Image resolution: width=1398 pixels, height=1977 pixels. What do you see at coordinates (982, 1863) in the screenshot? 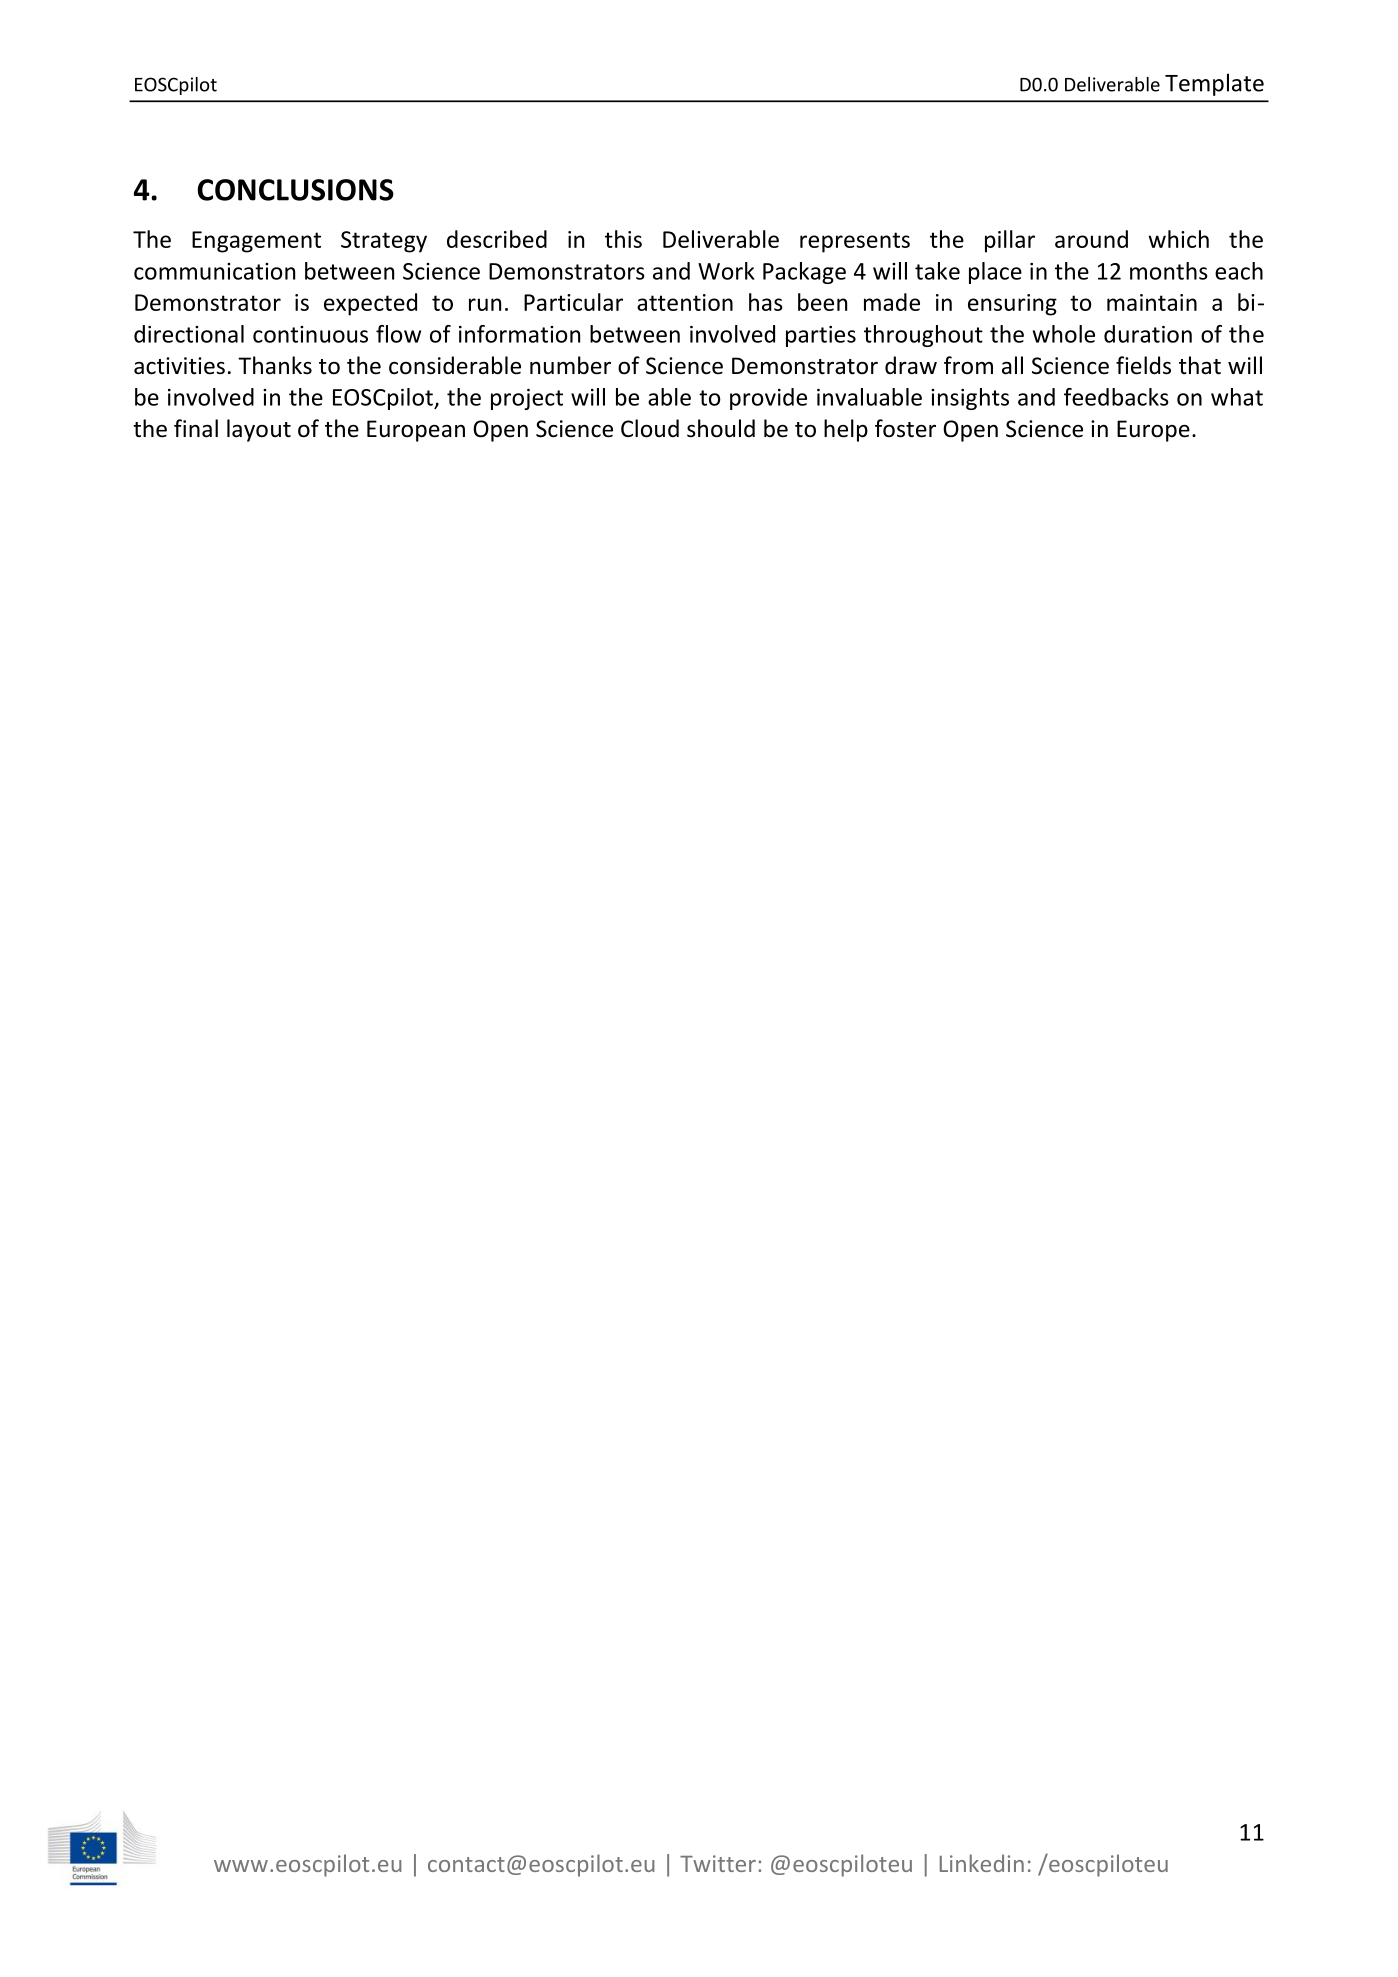
I see `Linkedin` at bounding box center [982, 1863].
